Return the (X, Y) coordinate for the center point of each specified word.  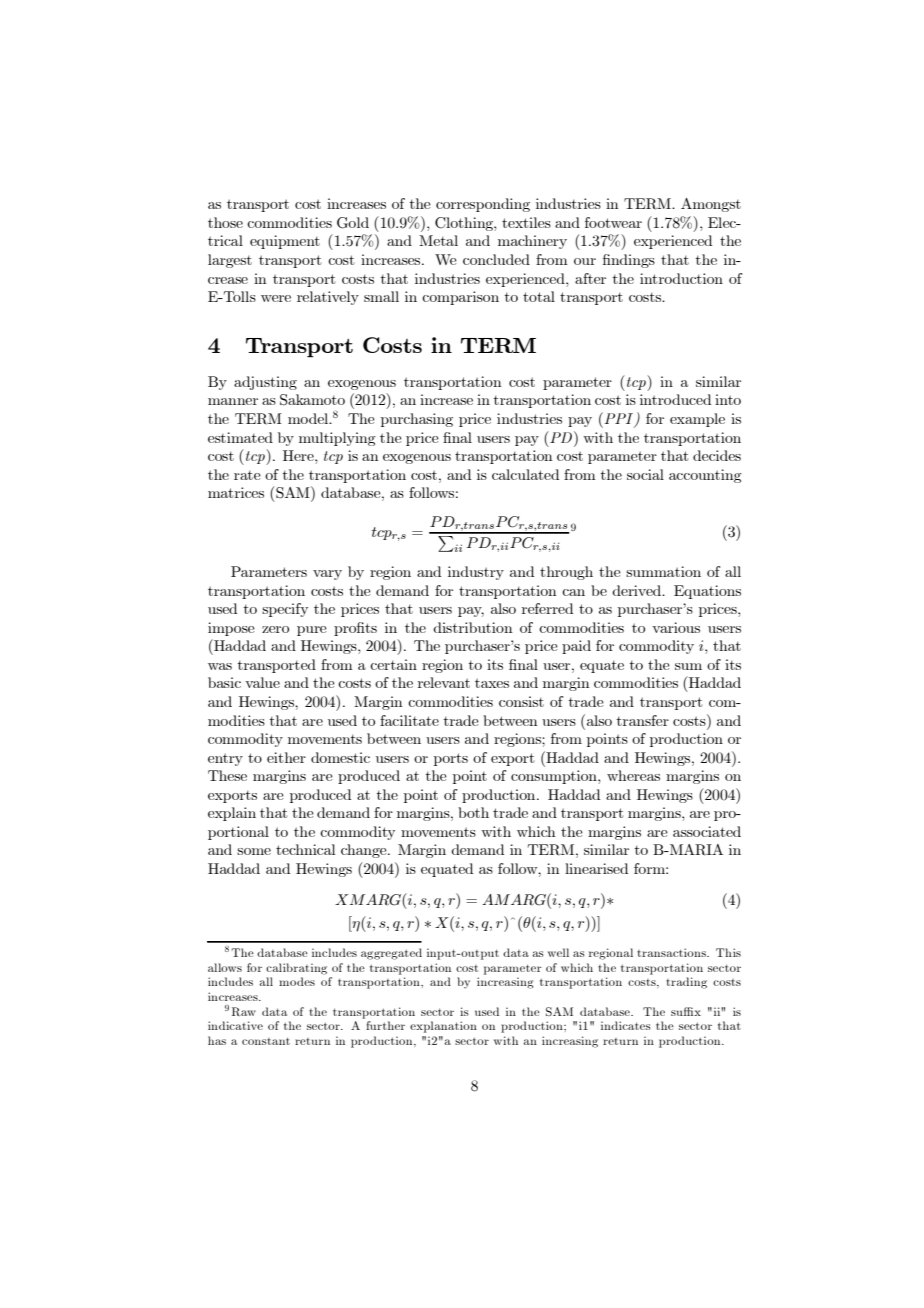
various (676, 627)
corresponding (483, 205)
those (225, 222)
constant (266, 1041)
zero (275, 629)
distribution (472, 627)
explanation (443, 1027)
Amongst (711, 205)
